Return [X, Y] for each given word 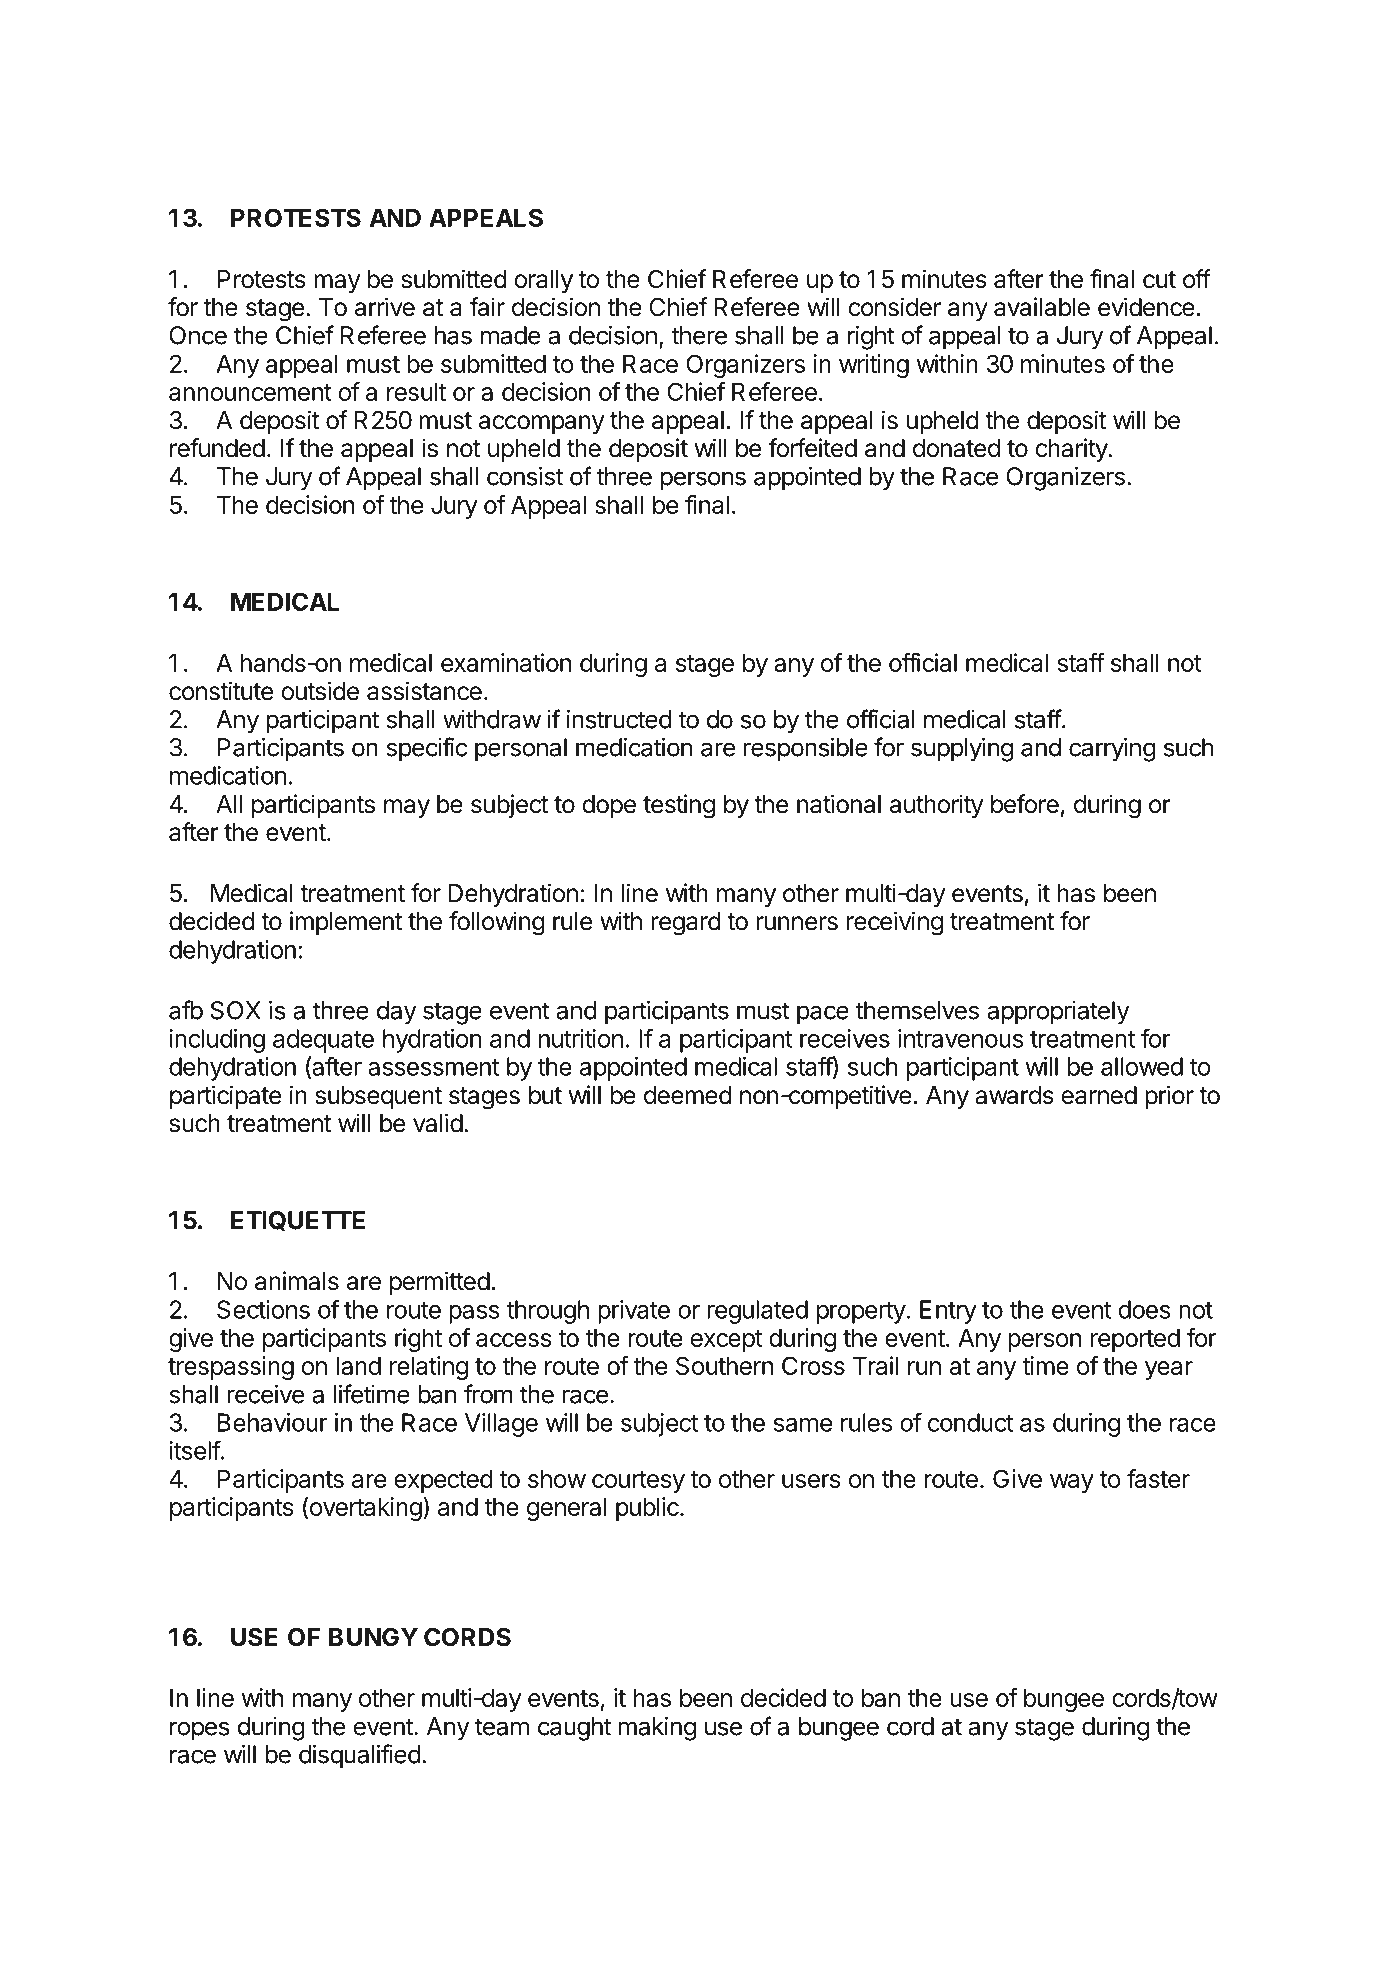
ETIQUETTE [298, 1221]
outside [320, 691]
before [1025, 804]
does [1144, 1309]
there [699, 335]
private [634, 1312]
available [1042, 307]
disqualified [360, 1756]
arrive [385, 307]
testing [679, 806]
